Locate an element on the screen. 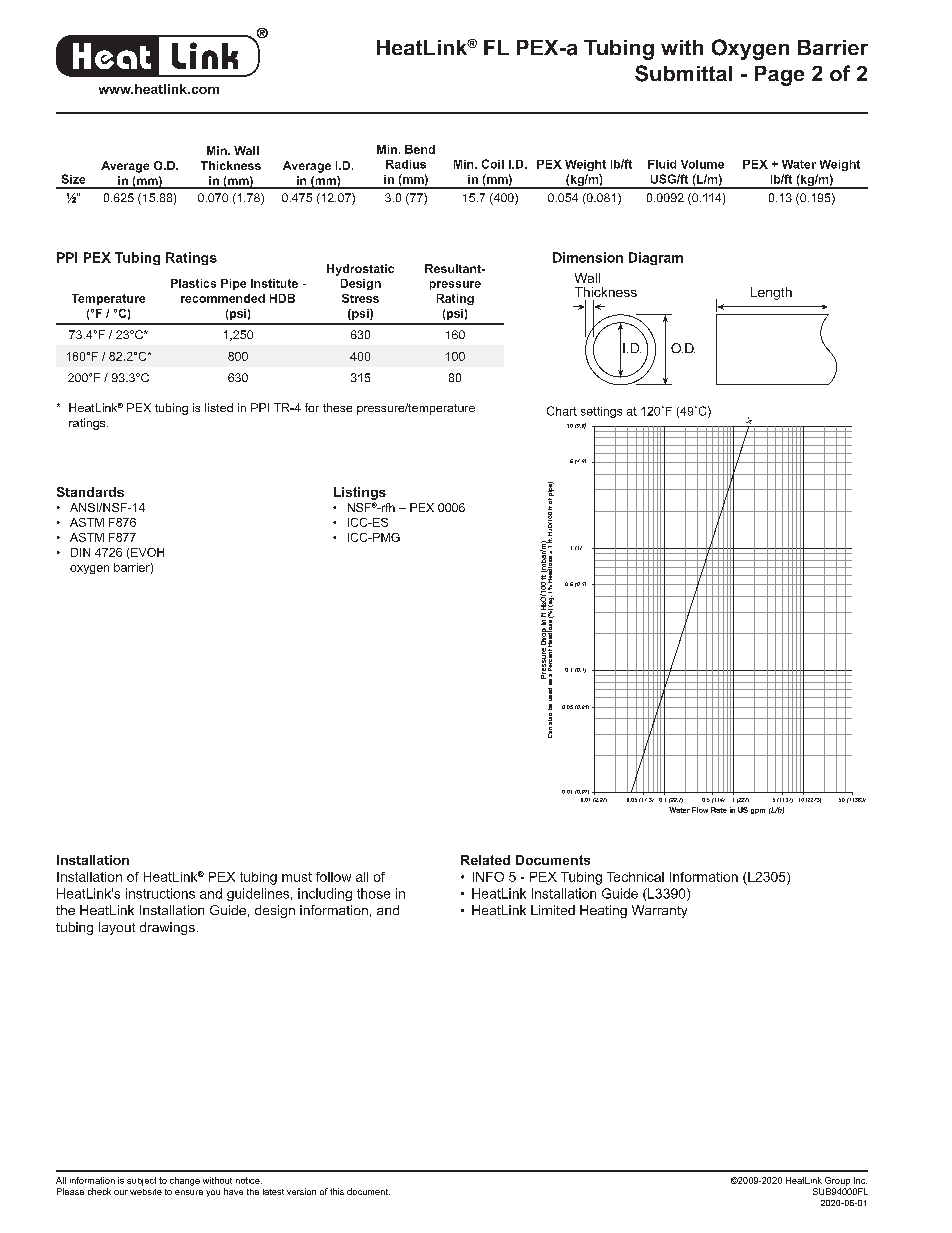 This screenshot has height=1233, width=952. subject is located at coordinates (141, 1181).
